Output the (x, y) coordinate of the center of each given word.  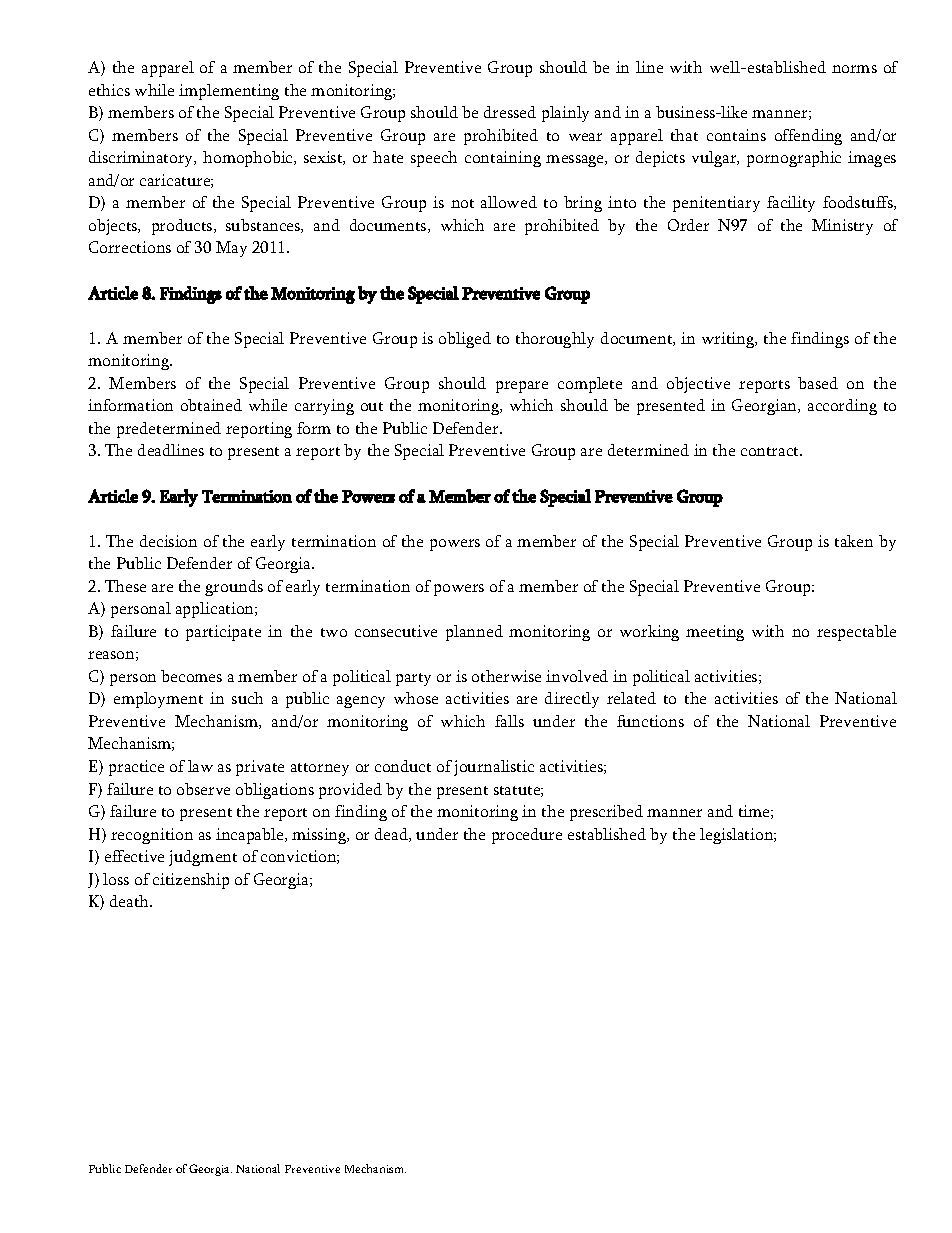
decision (168, 541)
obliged (465, 340)
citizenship (191, 881)
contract (771, 451)
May (231, 249)
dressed (510, 112)
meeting (715, 633)
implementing (229, 92)
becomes (191, 676)
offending (808, 137)
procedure (527, 836)
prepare (522, 387)
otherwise (506, 676)
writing (729, 340)
